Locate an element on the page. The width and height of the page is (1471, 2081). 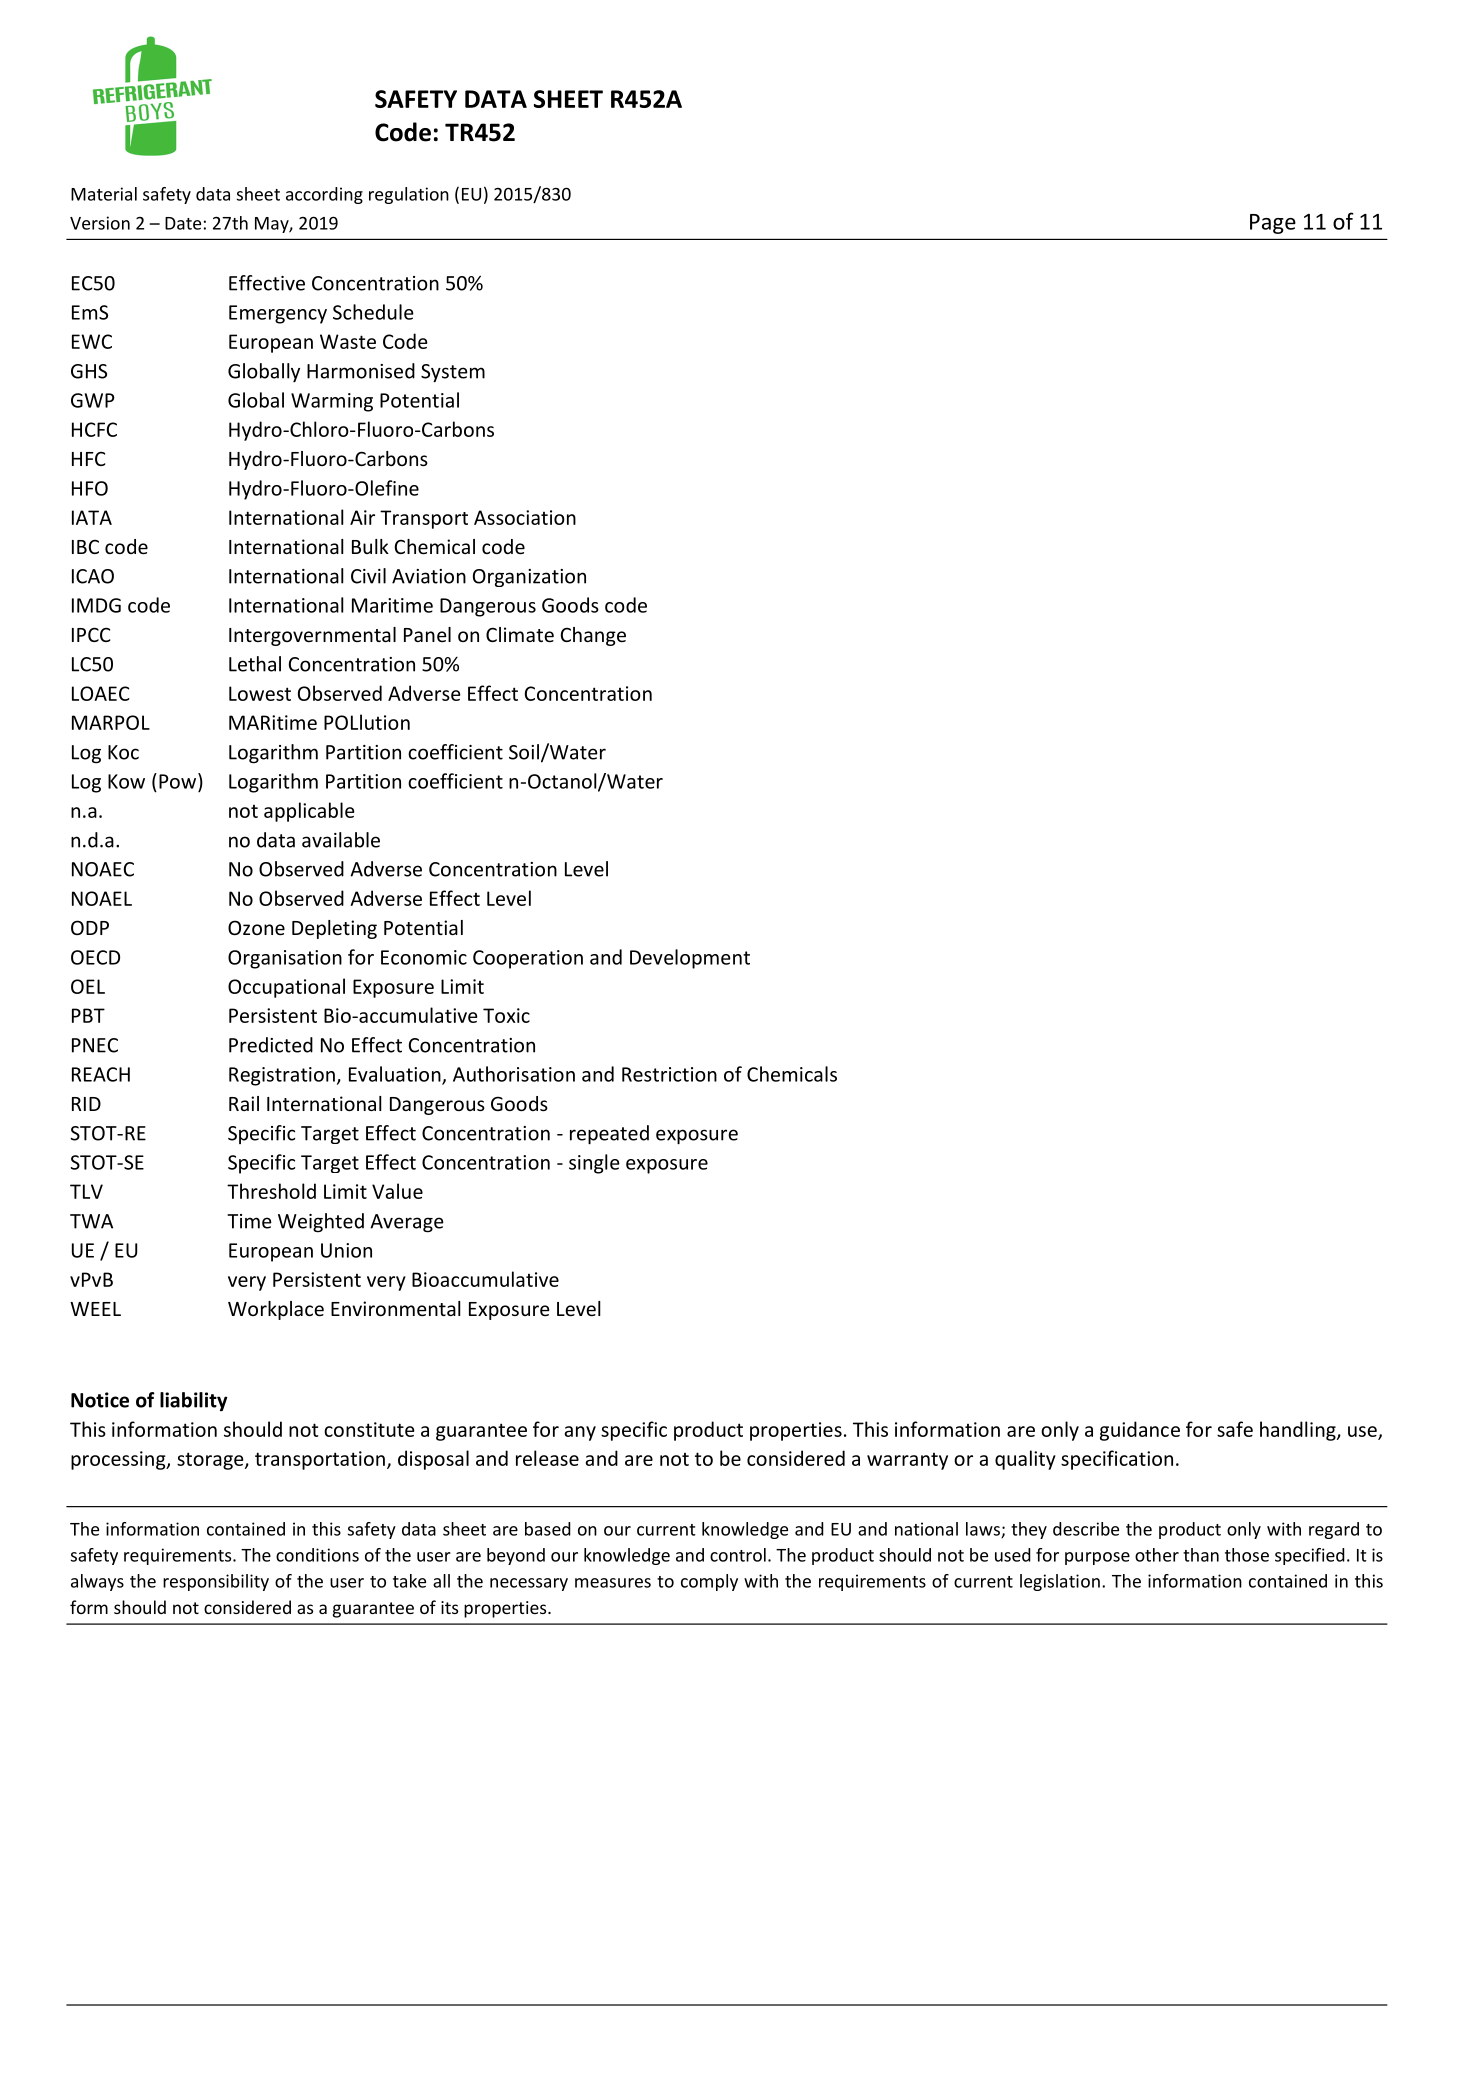
Association is located at coordinates (525, 517).
